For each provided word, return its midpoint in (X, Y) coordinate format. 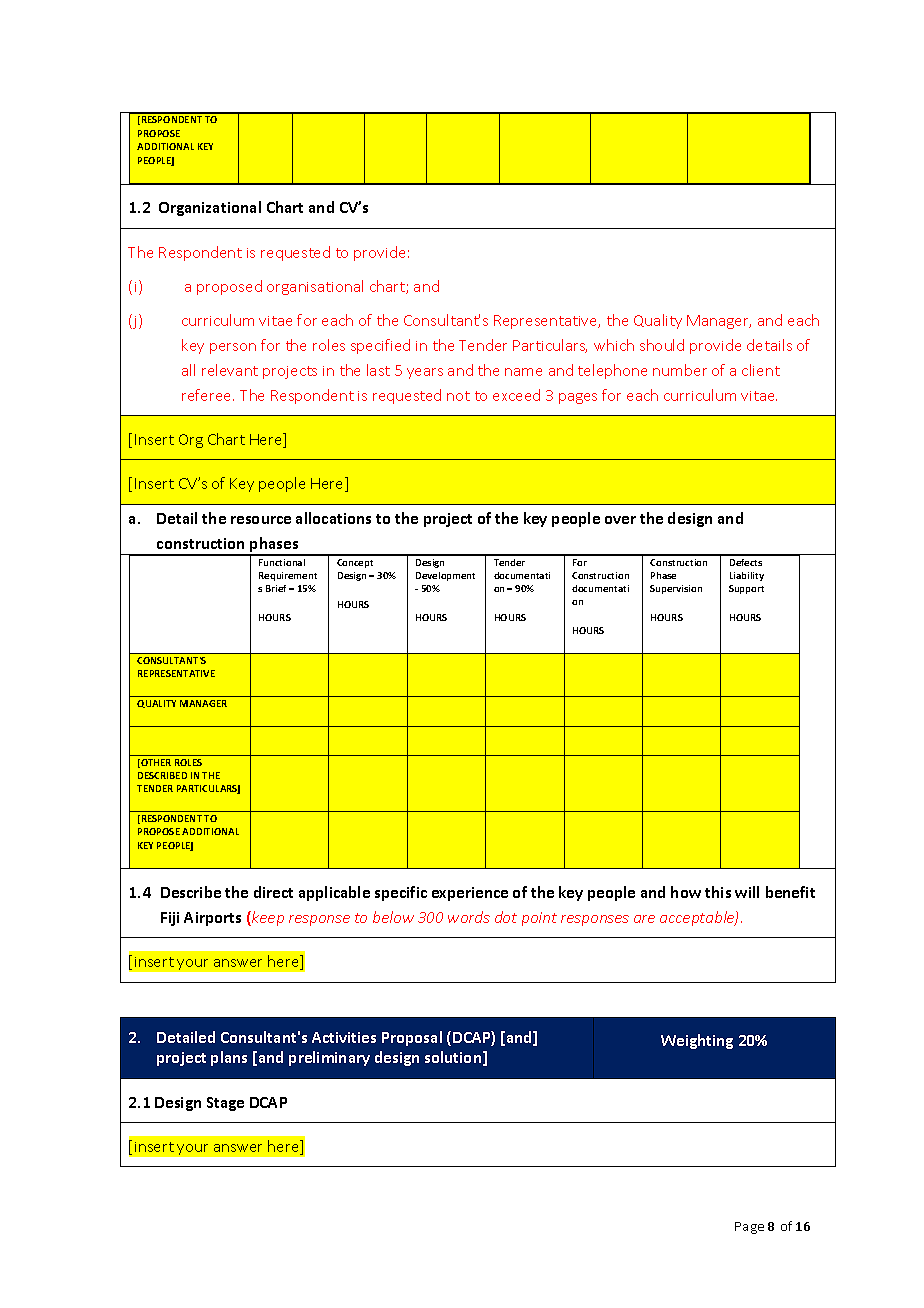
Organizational (210, 208)
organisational (315, 287)
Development (445, 576)
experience (470, 894)
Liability (747, 576)
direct (273, 892)
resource (261, 520)
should (662, 345)
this (718, 892)
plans (229, 1058)
